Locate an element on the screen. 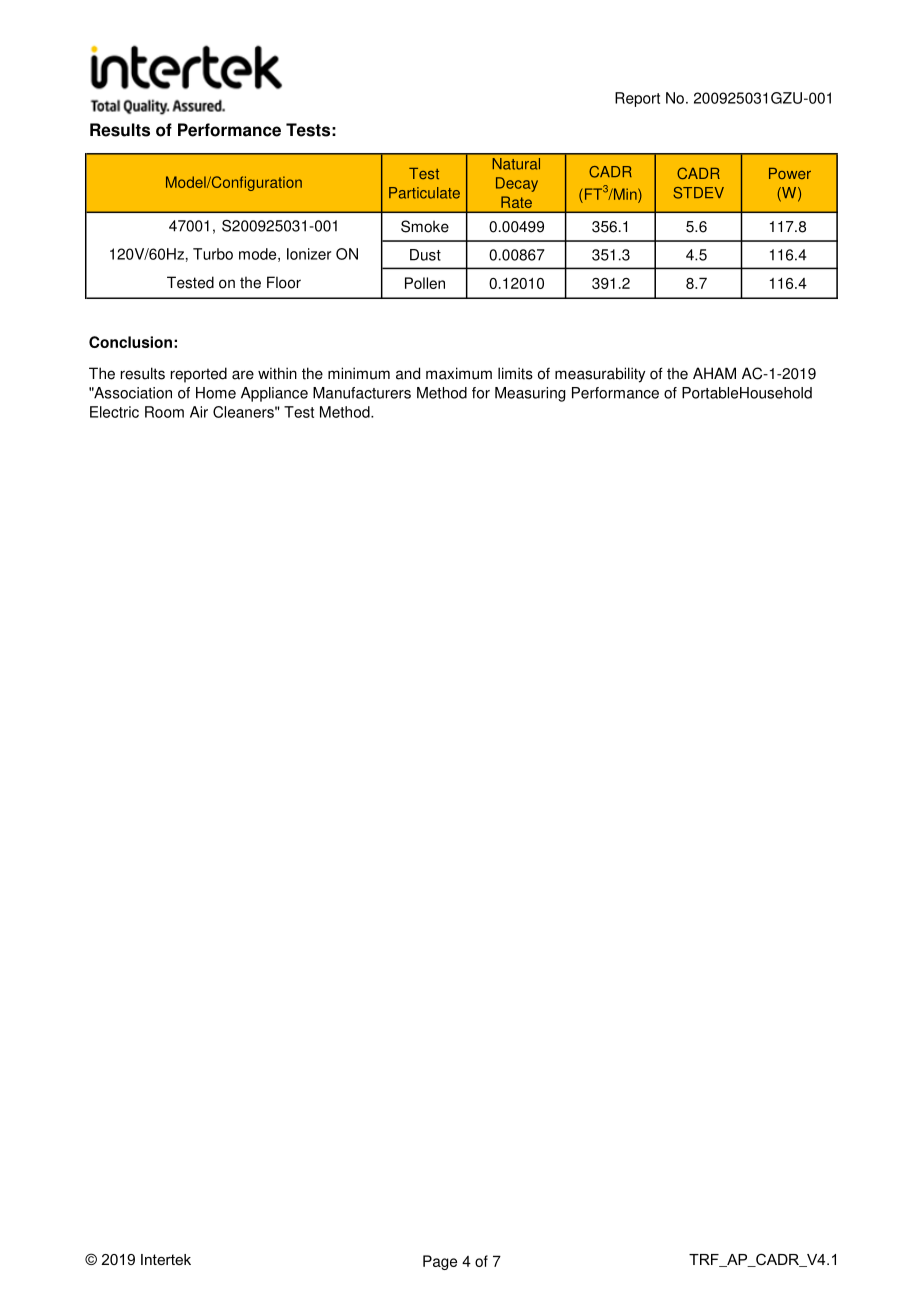  maximum is located at coordinates (459, 373).
